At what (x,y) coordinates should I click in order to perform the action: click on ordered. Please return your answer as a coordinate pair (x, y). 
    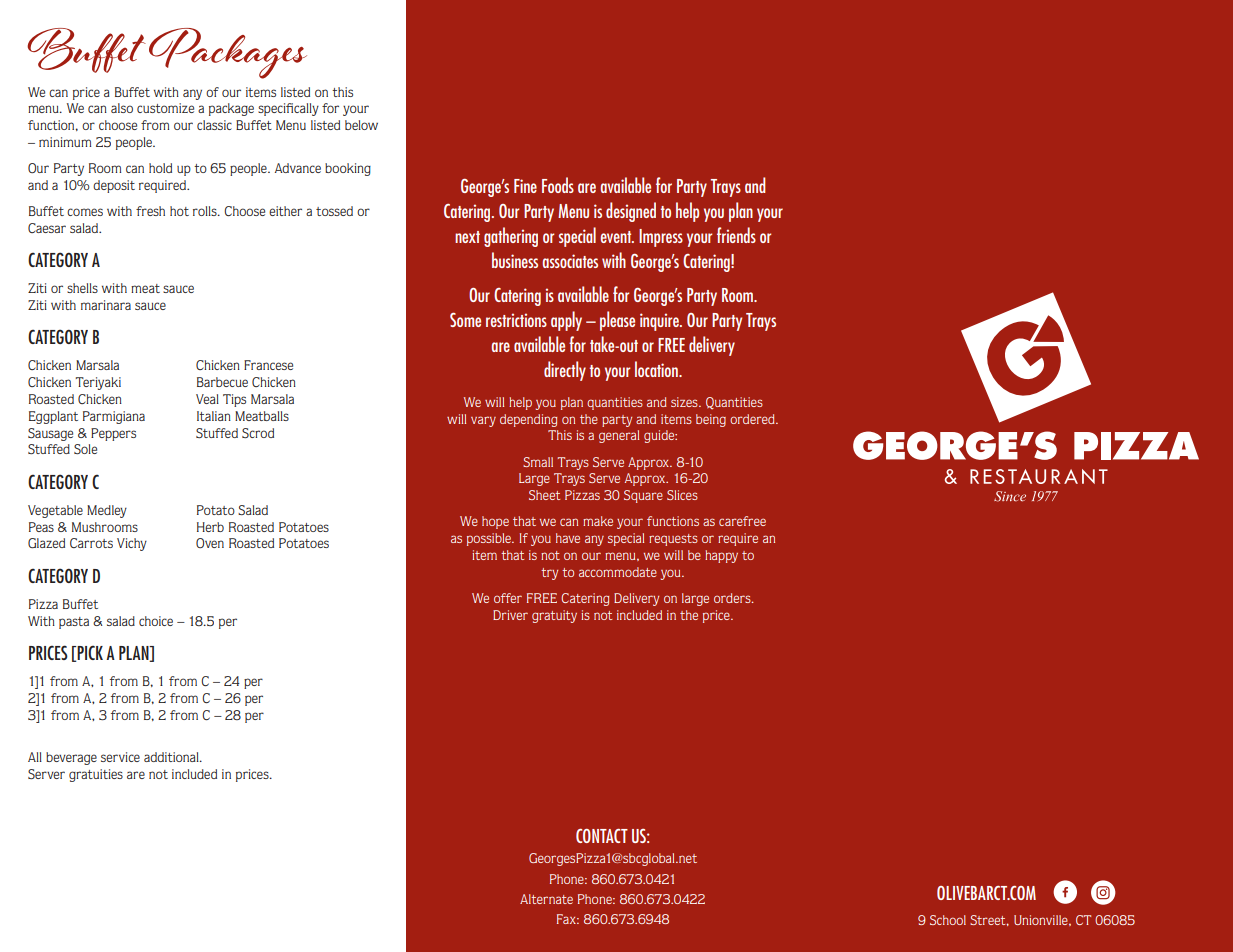
    Looking at the image, I should click on (753, 419).
